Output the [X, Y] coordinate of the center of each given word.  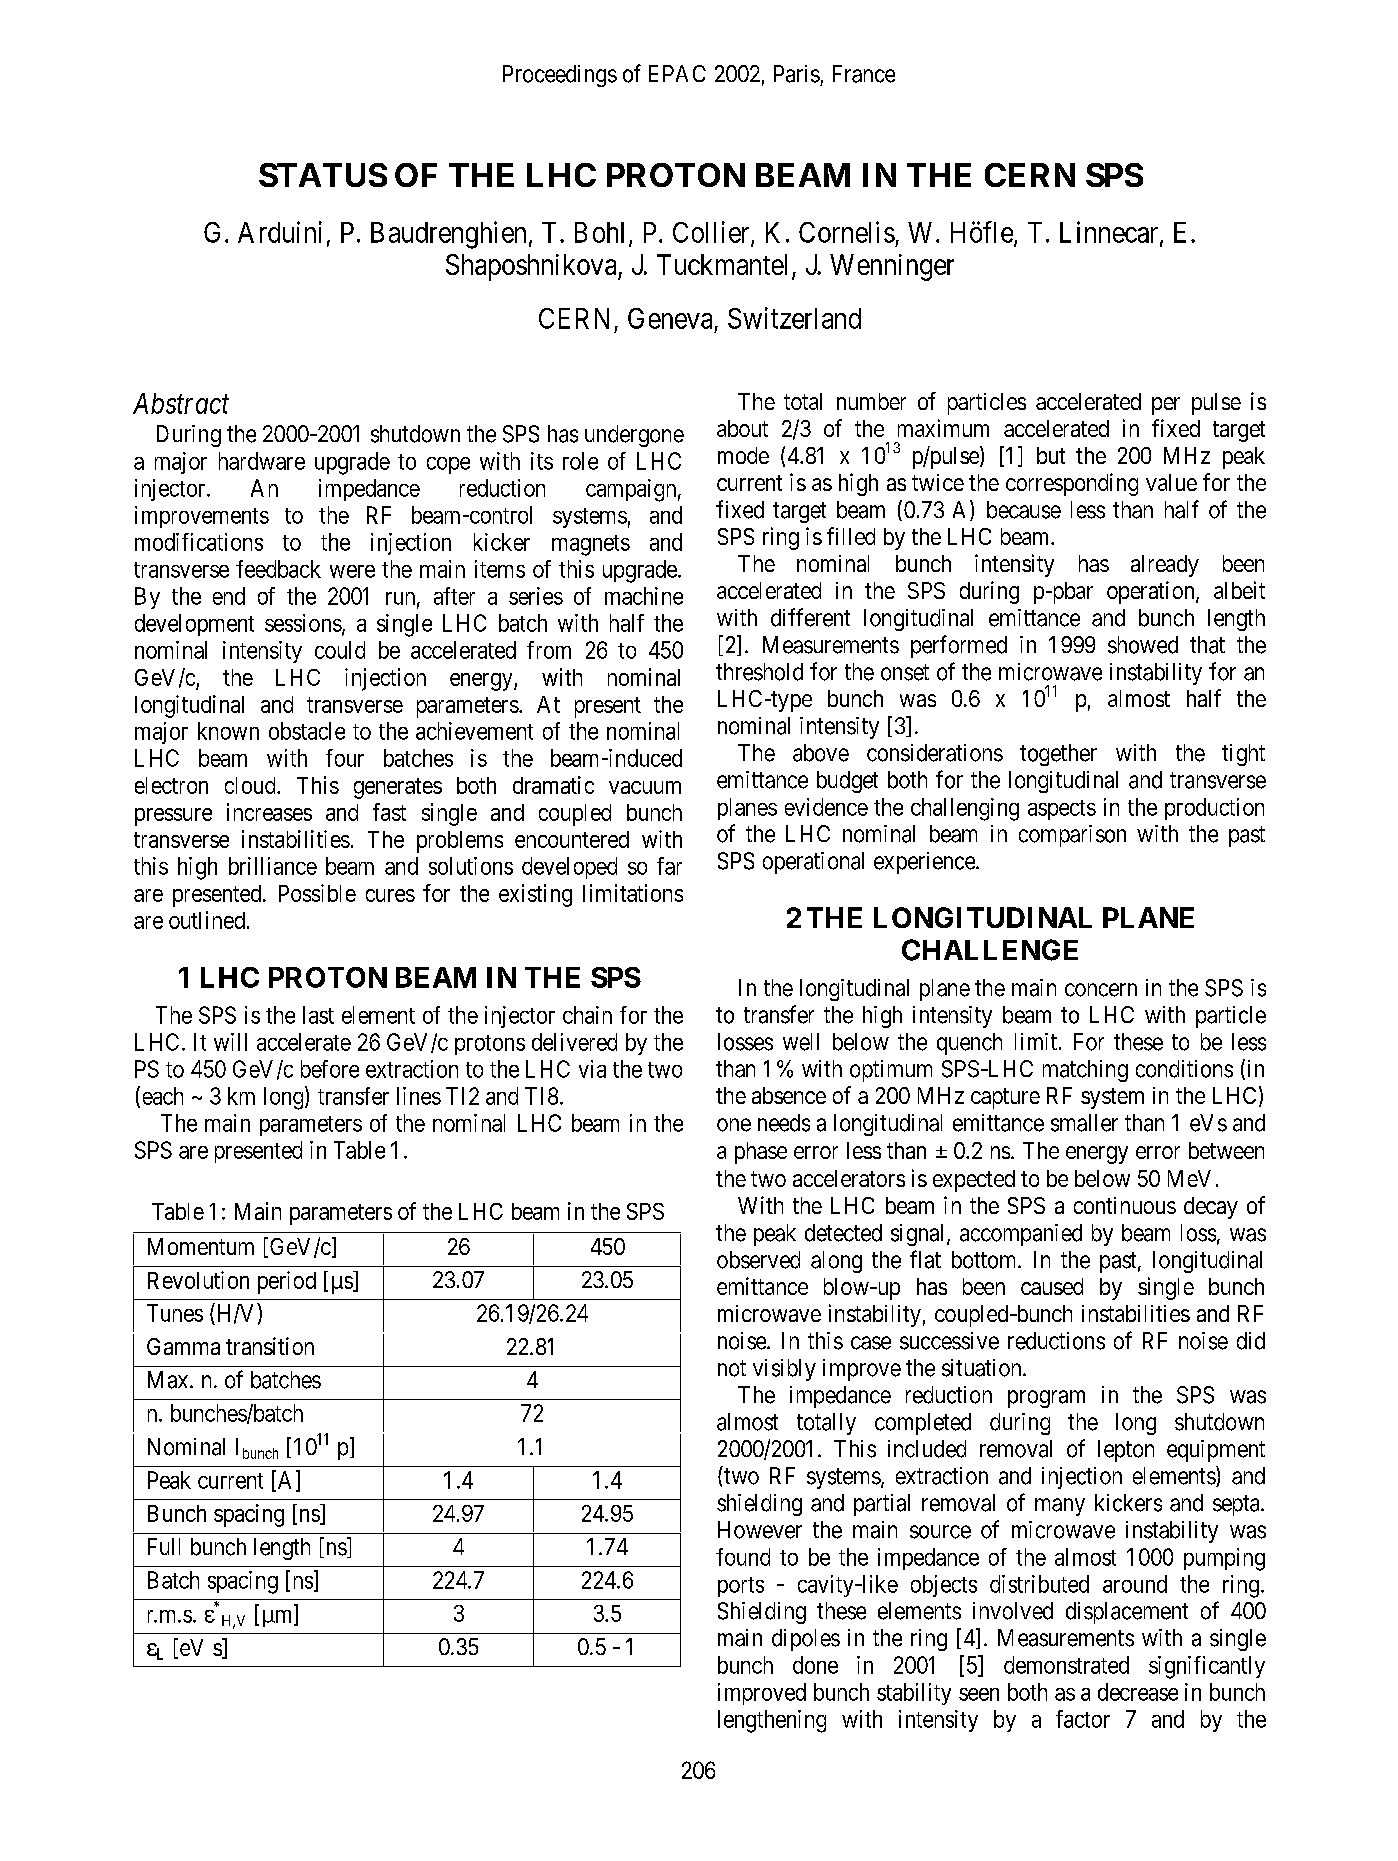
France [864, 74]
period [287, 1282]
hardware [262, 461]
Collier [712, 233]
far [669, 866]
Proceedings [560, 76]
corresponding [1072, 484]
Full [164, 1546]
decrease [1138, 1692]
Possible [317, 893]
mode [743, 455]
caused [1052, 1286]
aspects [1062, 810]
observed [758, 1260]
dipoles [806, 1640]
